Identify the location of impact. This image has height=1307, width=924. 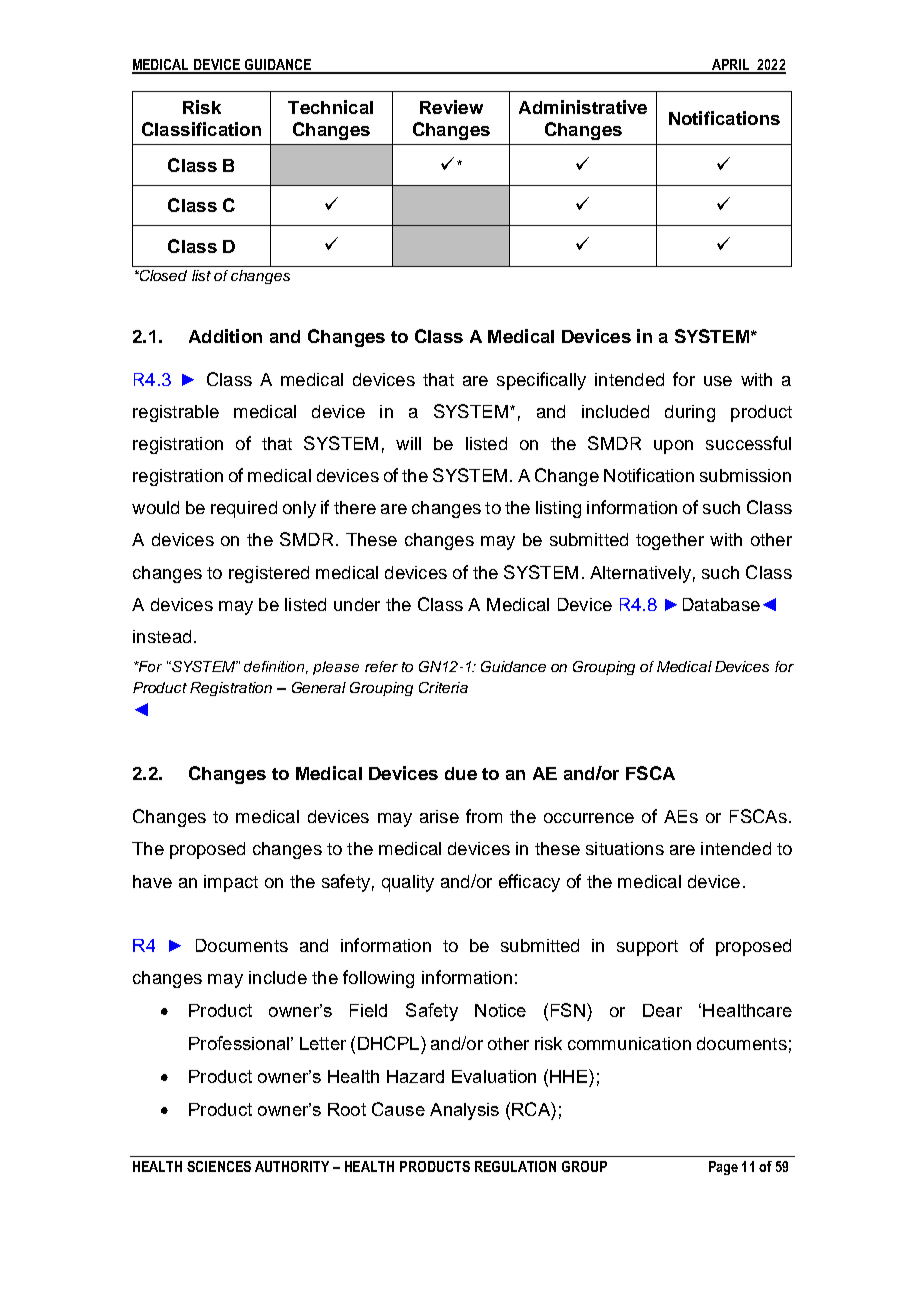
(231, 883).
